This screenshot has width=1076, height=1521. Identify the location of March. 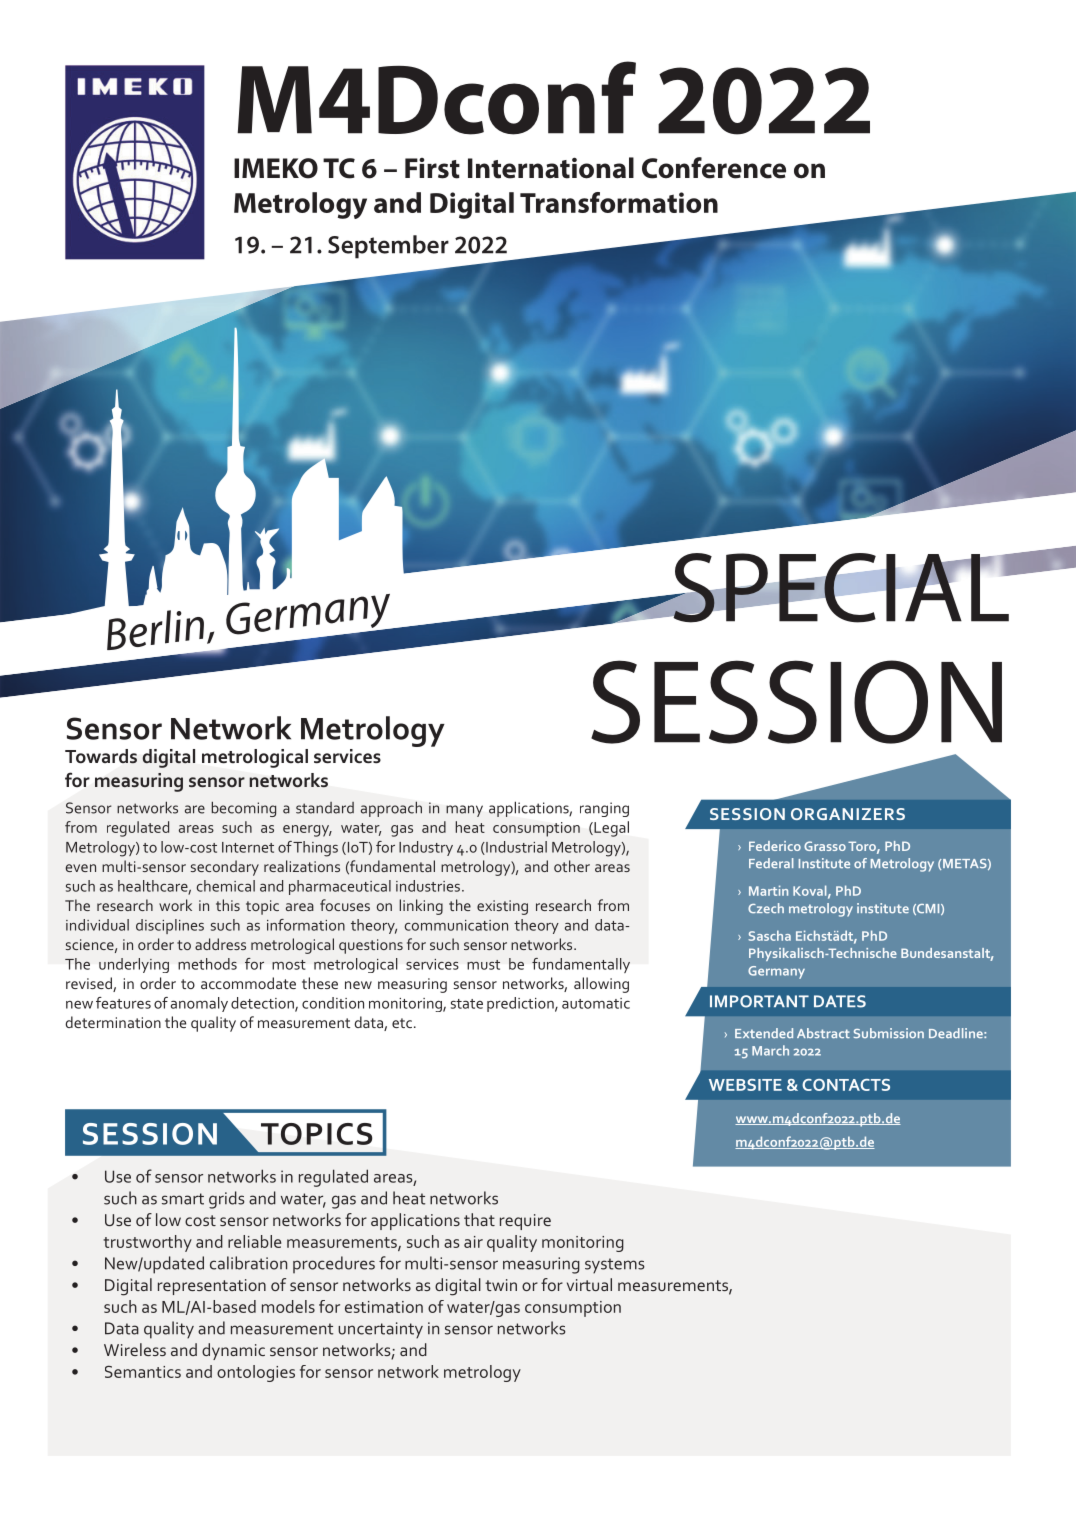
(770, 1050).
